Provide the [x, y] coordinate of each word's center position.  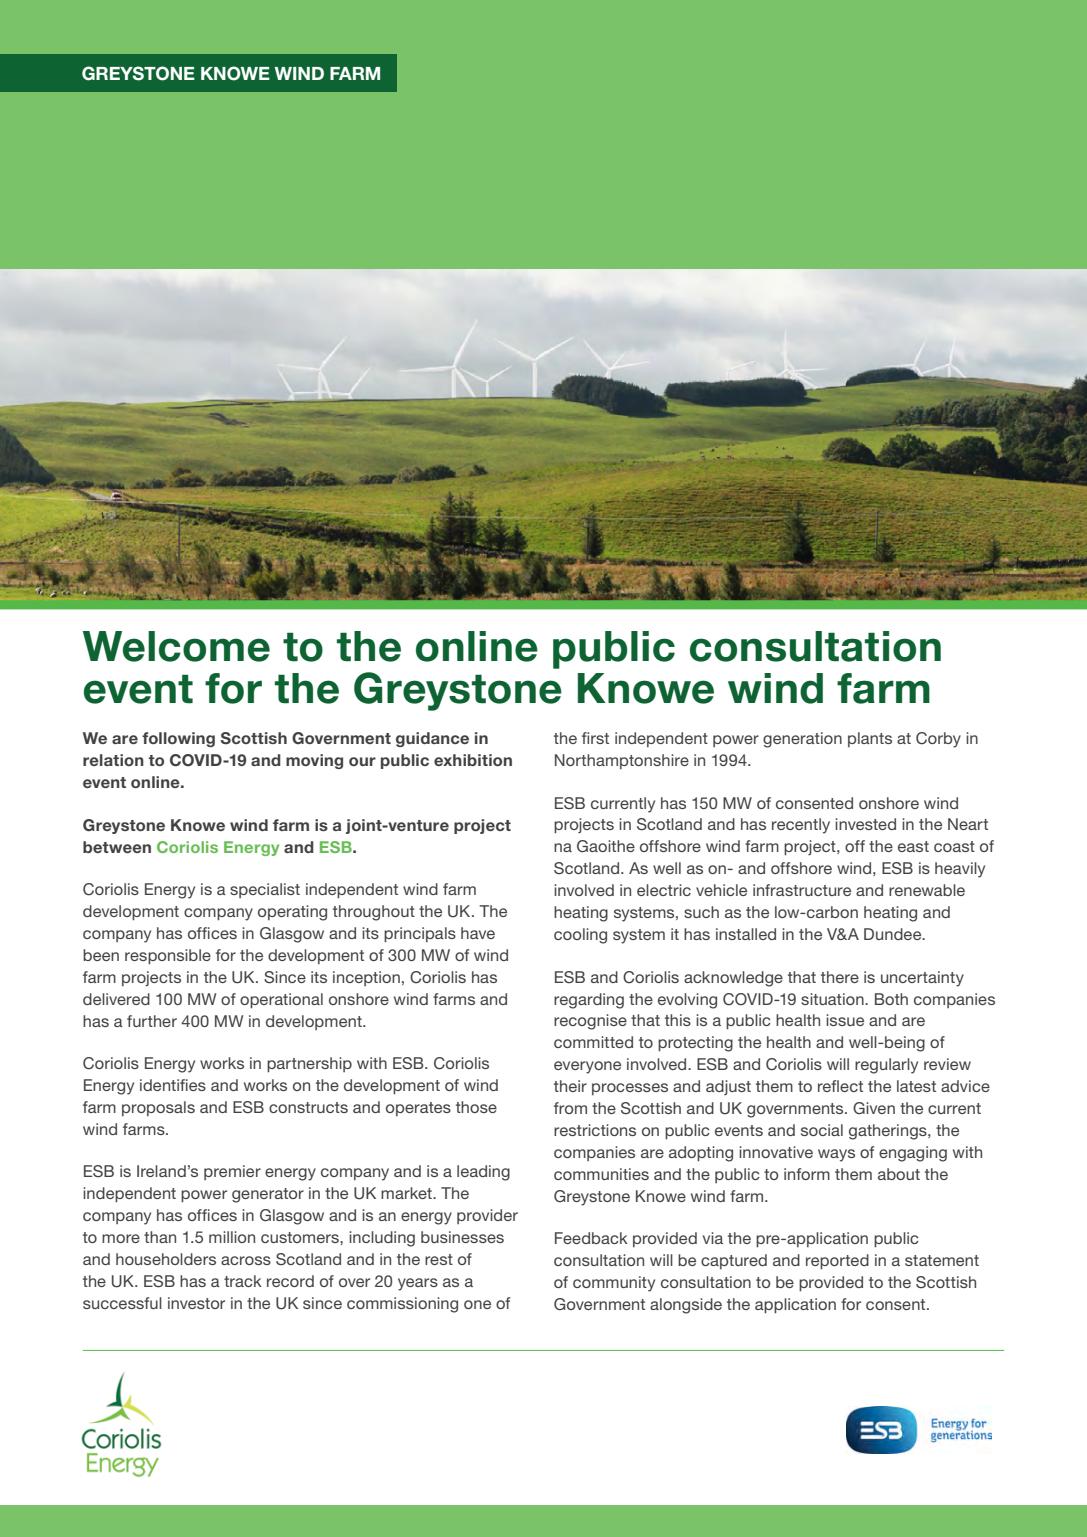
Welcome [176, 646]
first [595, 738]
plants [870, 739]
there [840, 977]
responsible [168, 956]
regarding [589, 1001]
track [243, 1281]
